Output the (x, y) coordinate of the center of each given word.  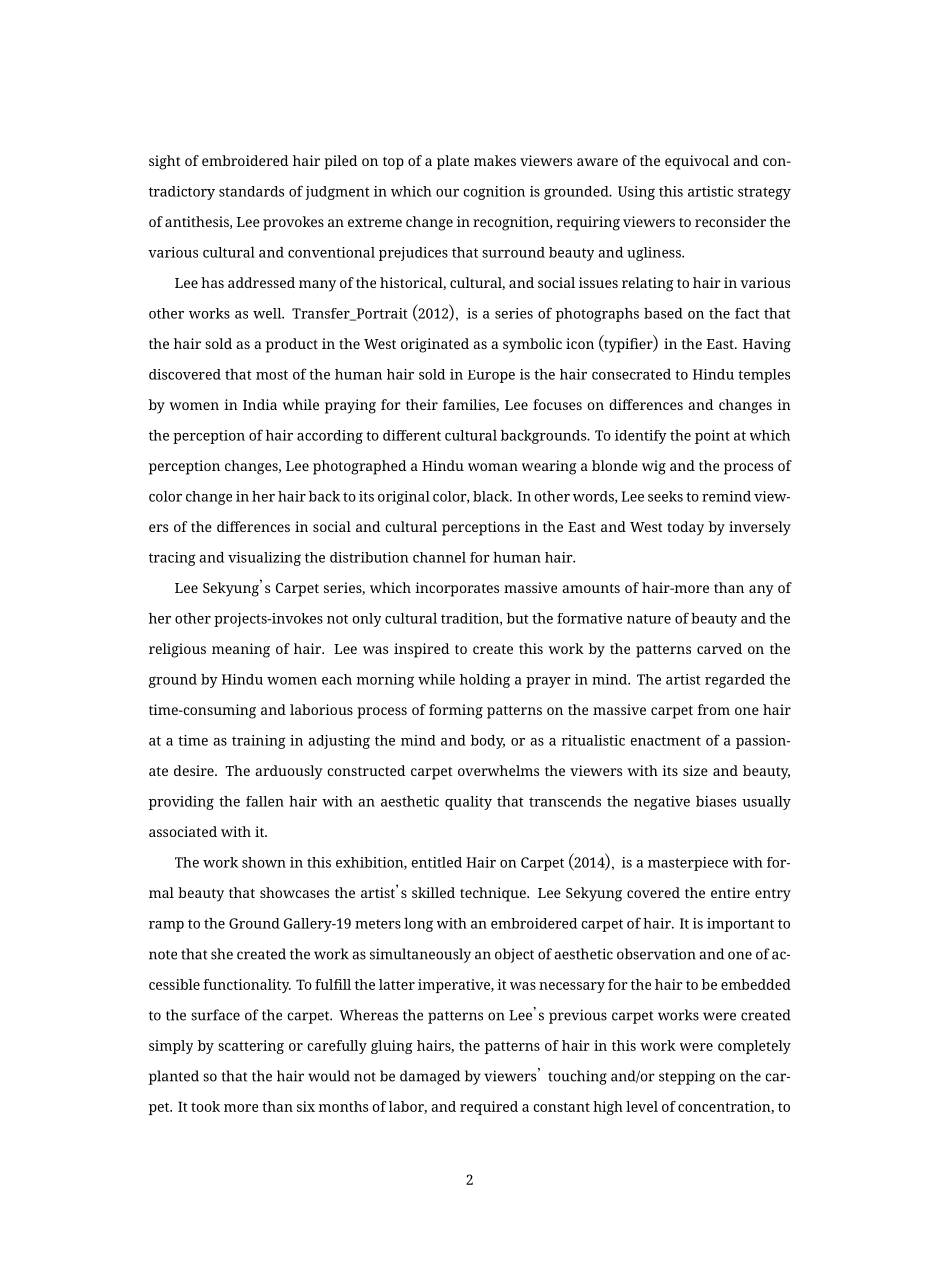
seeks (665, 496)
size (695, 770)
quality (468, 803)
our (447, 193)
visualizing (264, 559)
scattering (251, 1047)
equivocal (697, 162)
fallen (265, 801)
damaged (430, 1077)
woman (493, 467)
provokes (293, 223)
